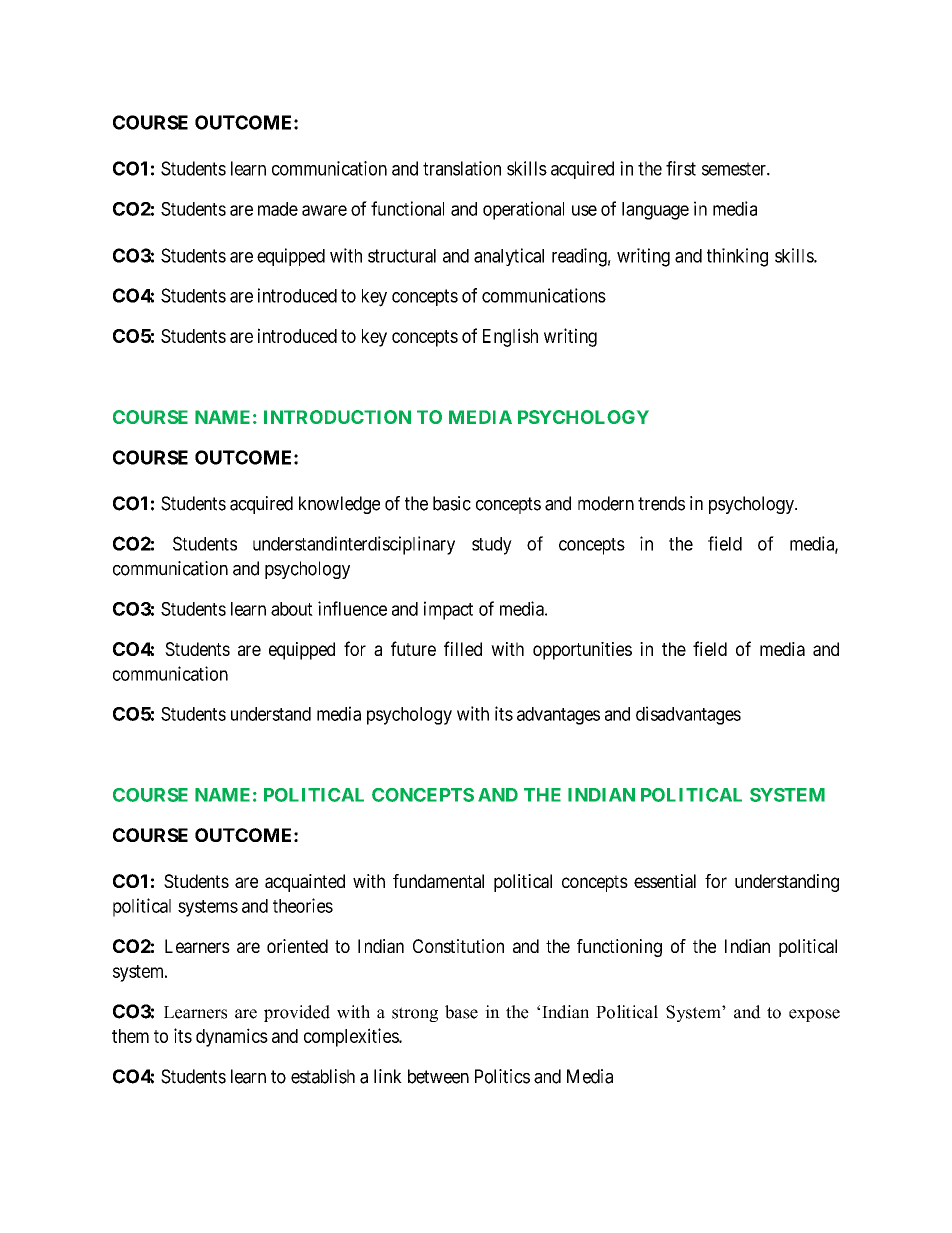 The image size is (952, 1233). Describe the element at coordinates (462, 168) in the screenshot. I see `translation` at that location.
